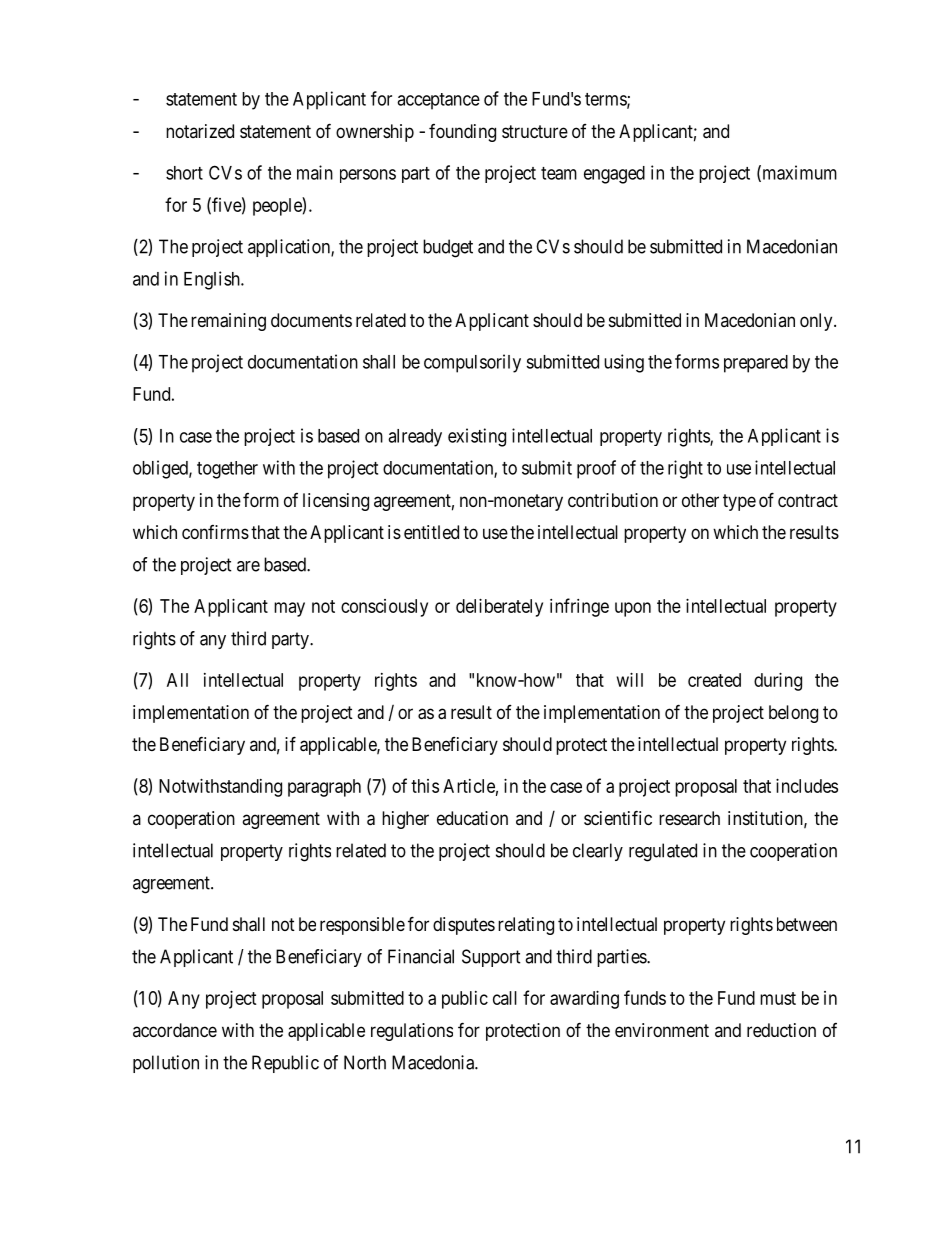 The height and width of the screenshot is (1233, 952). What do you see at coordinates (324, 788) in the screenshot?
I see `paragraph` at bounding box center [324, 788].
